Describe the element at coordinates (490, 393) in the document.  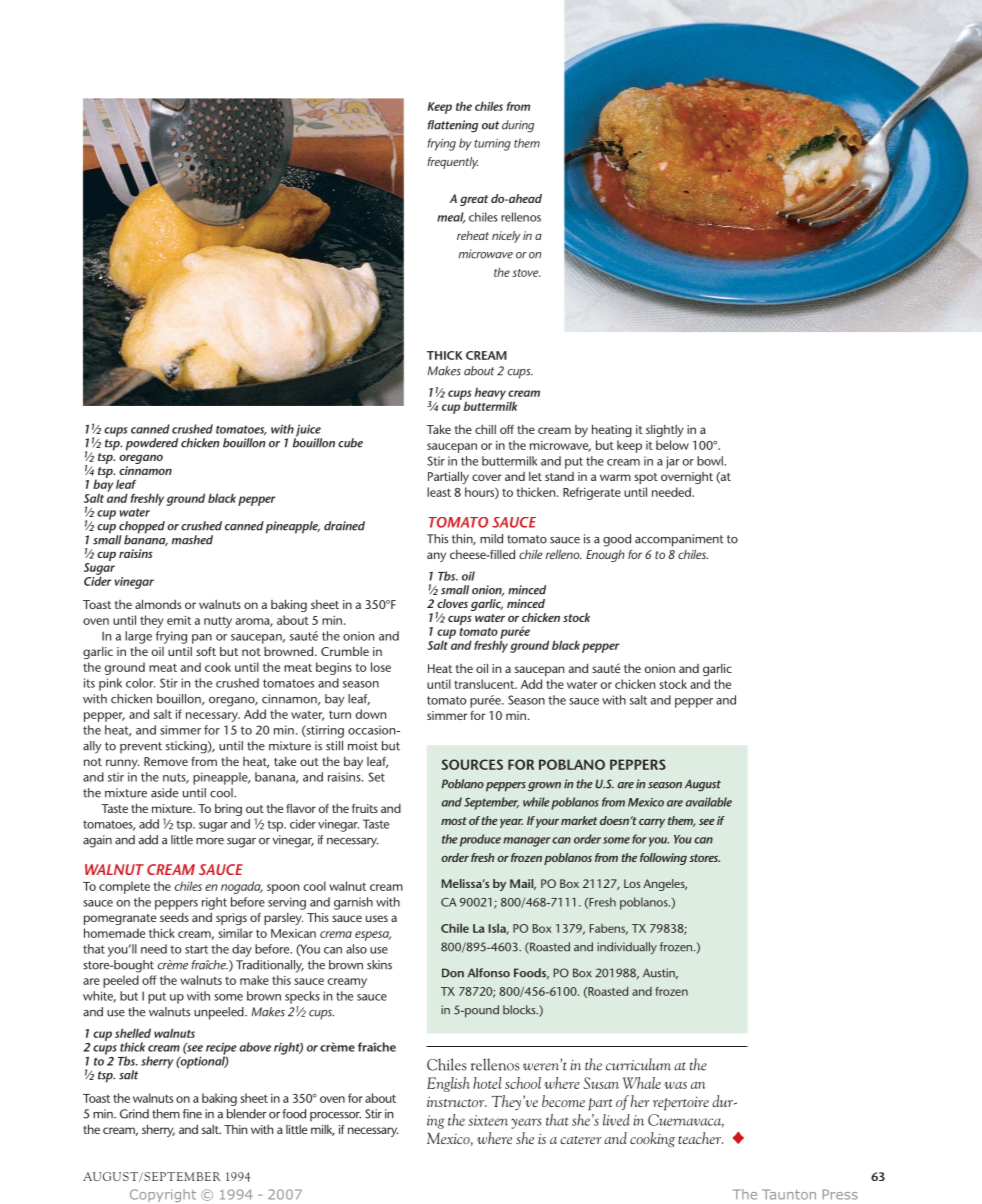
I see `heavy` at that location.
